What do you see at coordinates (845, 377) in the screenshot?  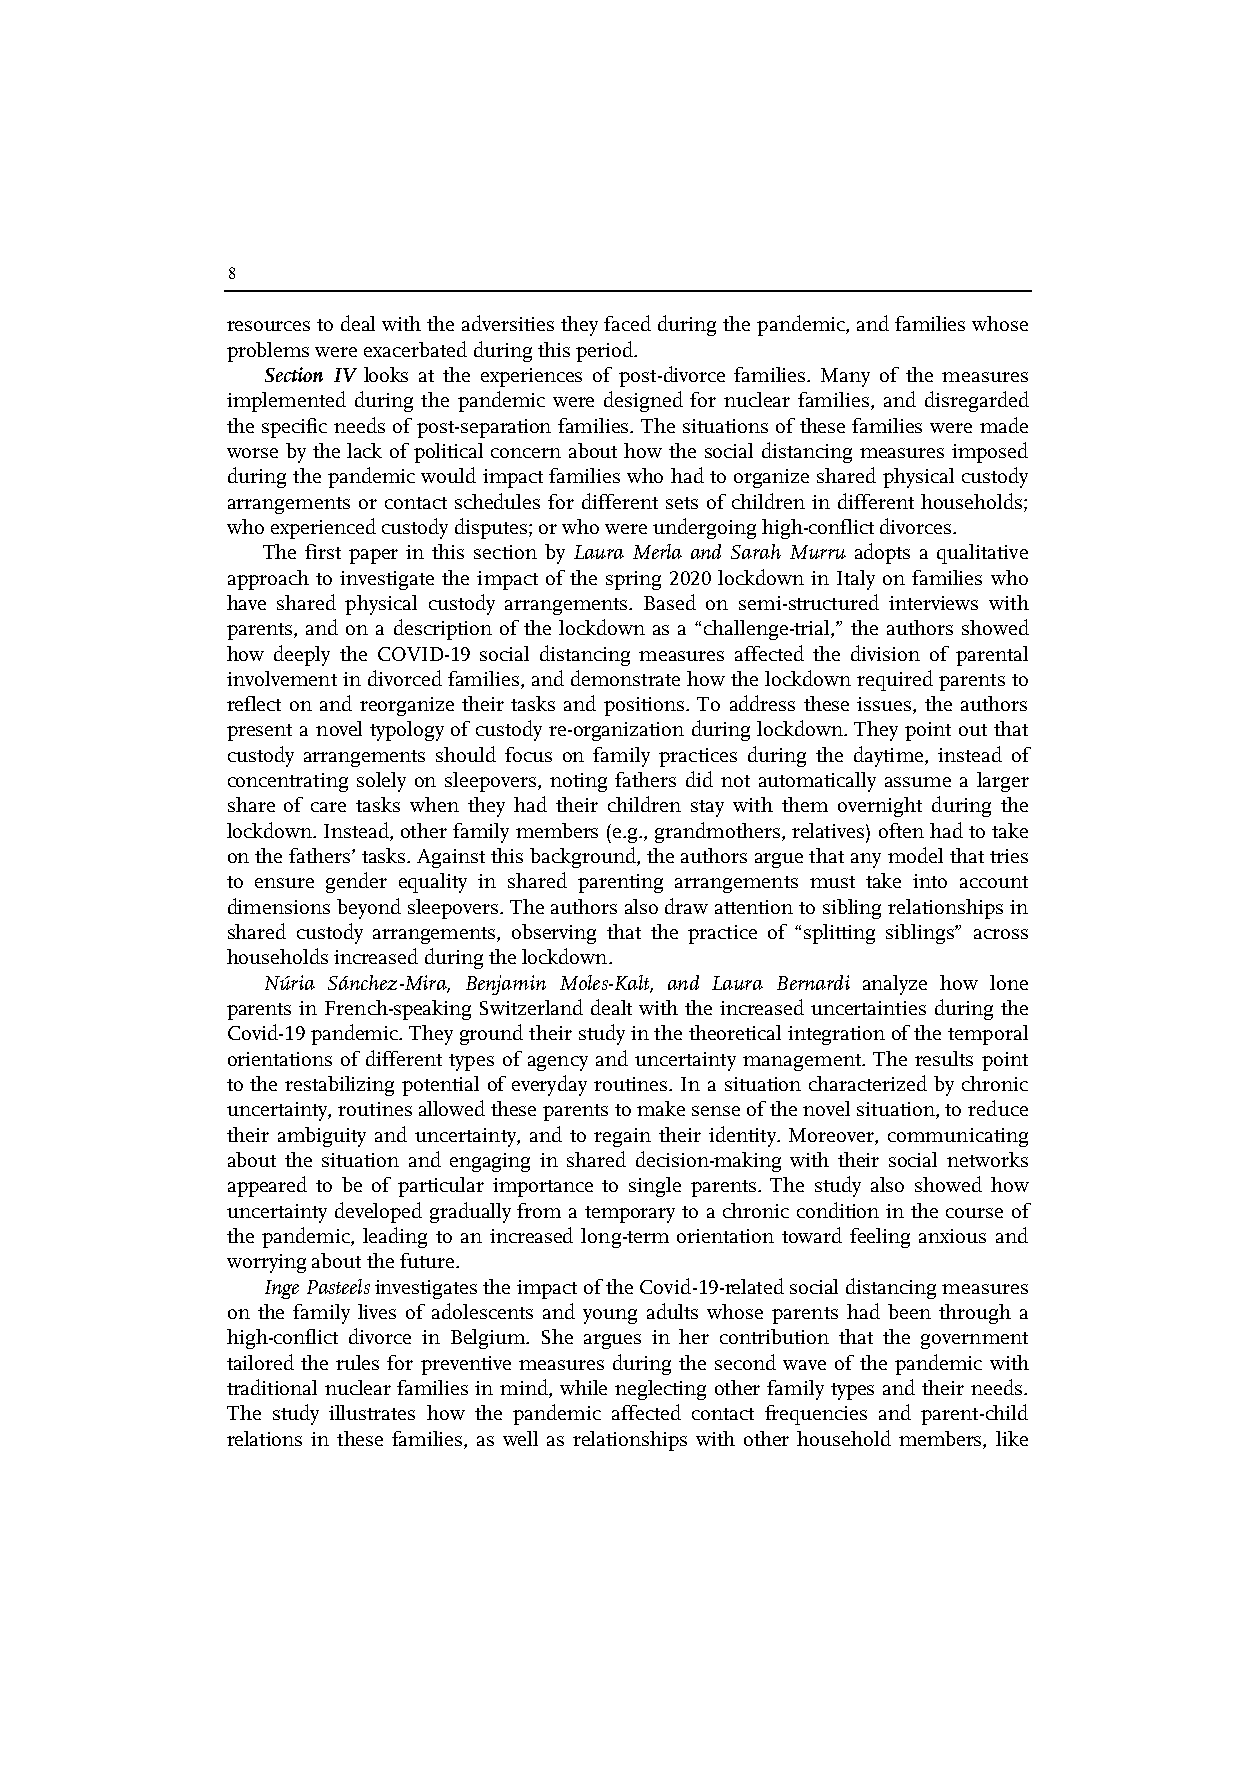 I see `Many` at bounding box center [845, 377].
